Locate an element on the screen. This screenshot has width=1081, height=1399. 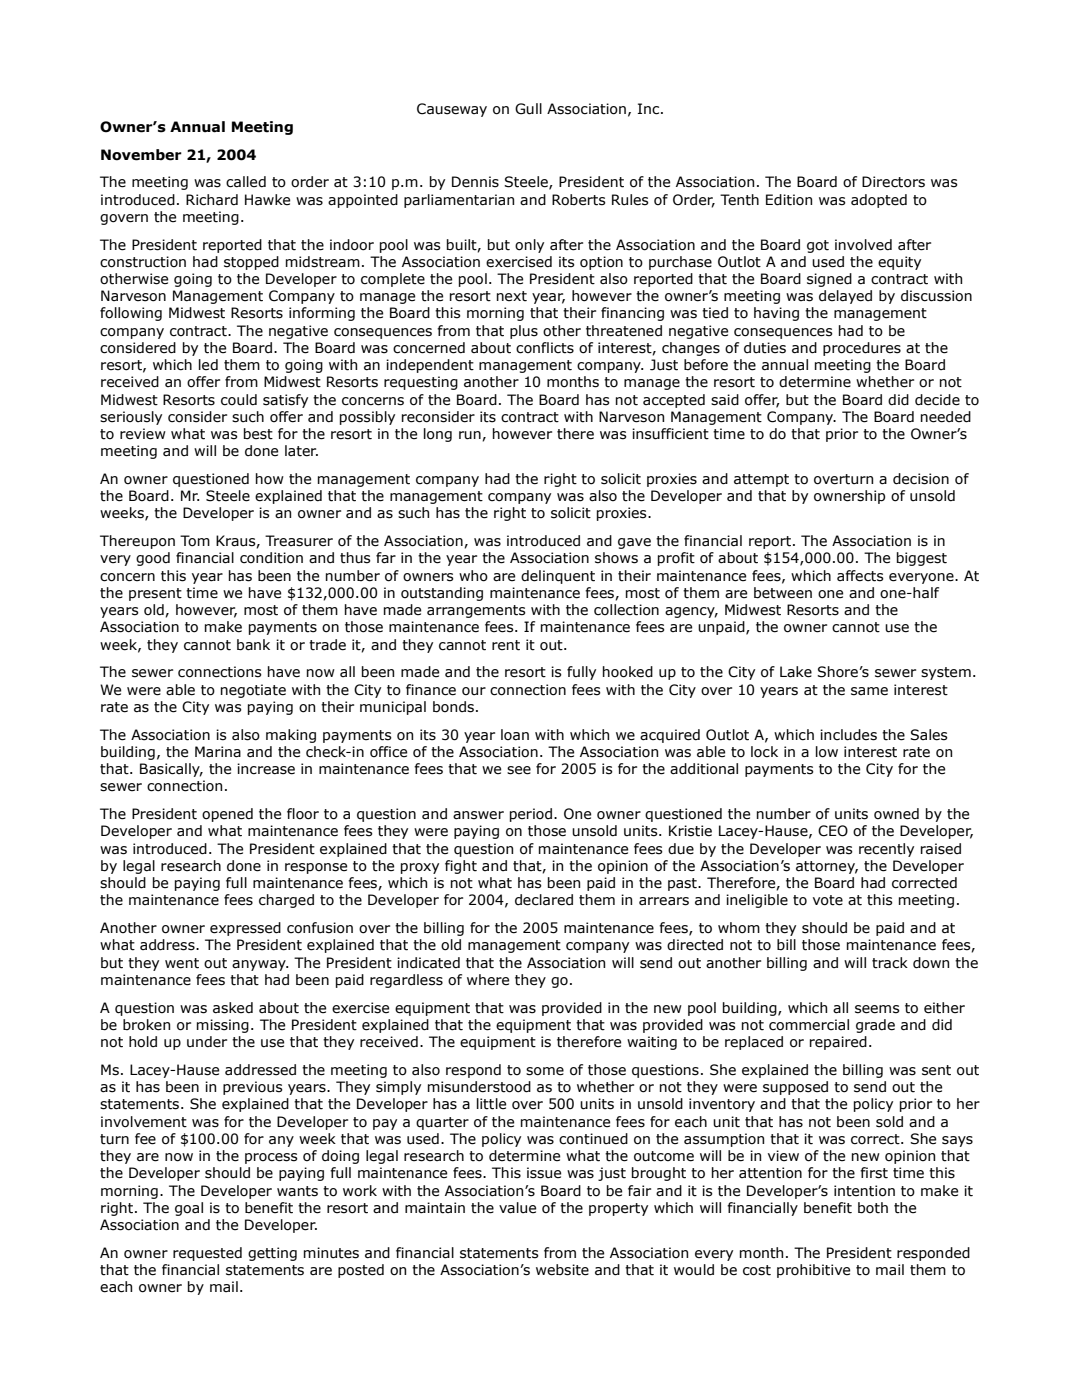
Directors is located at coordinates (893, 182).
